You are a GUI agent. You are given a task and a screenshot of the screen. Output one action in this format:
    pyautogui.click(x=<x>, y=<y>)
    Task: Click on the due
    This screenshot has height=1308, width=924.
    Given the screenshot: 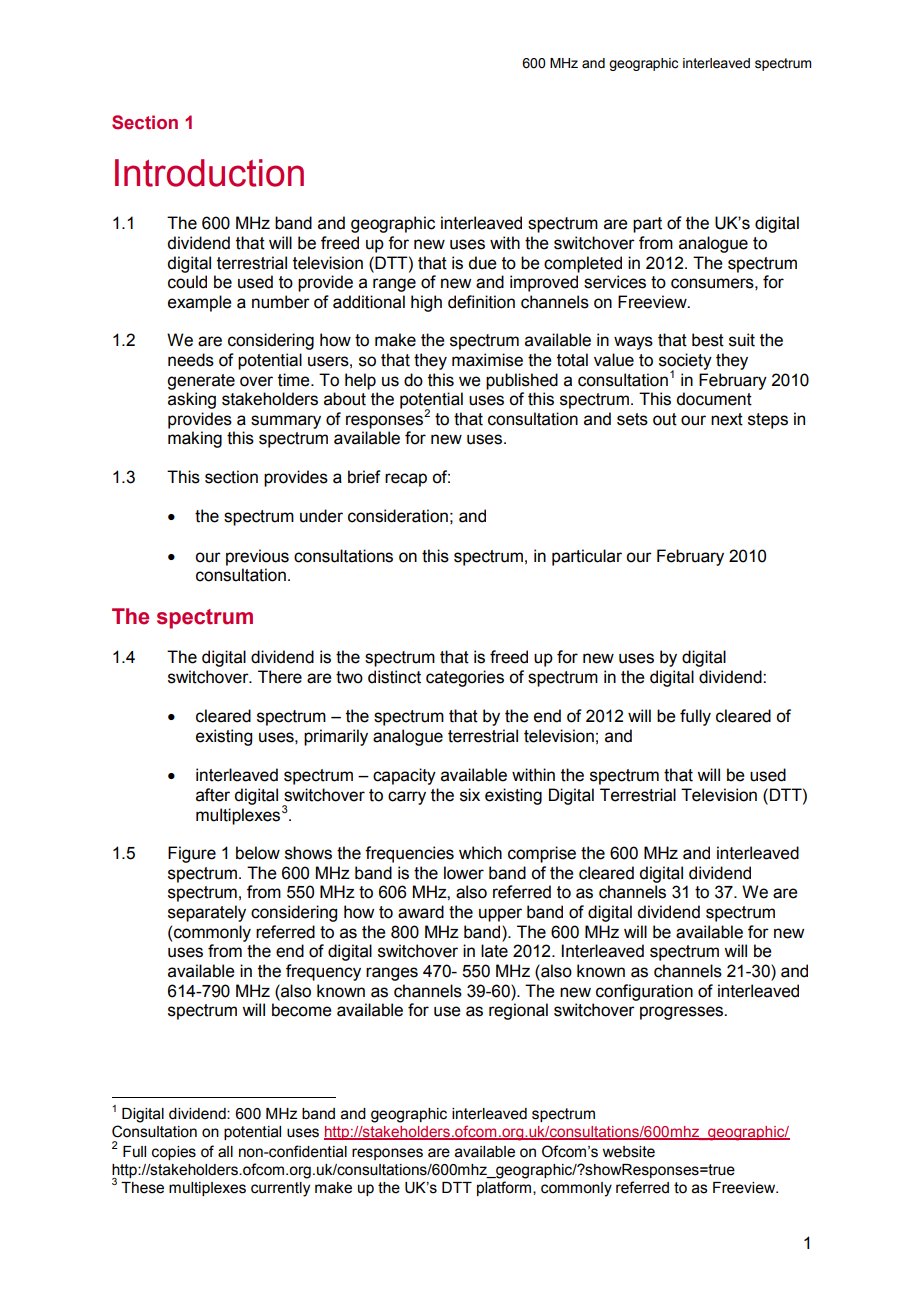 What is the action you would take?
    pyautogui.click(x=482, y=263)
